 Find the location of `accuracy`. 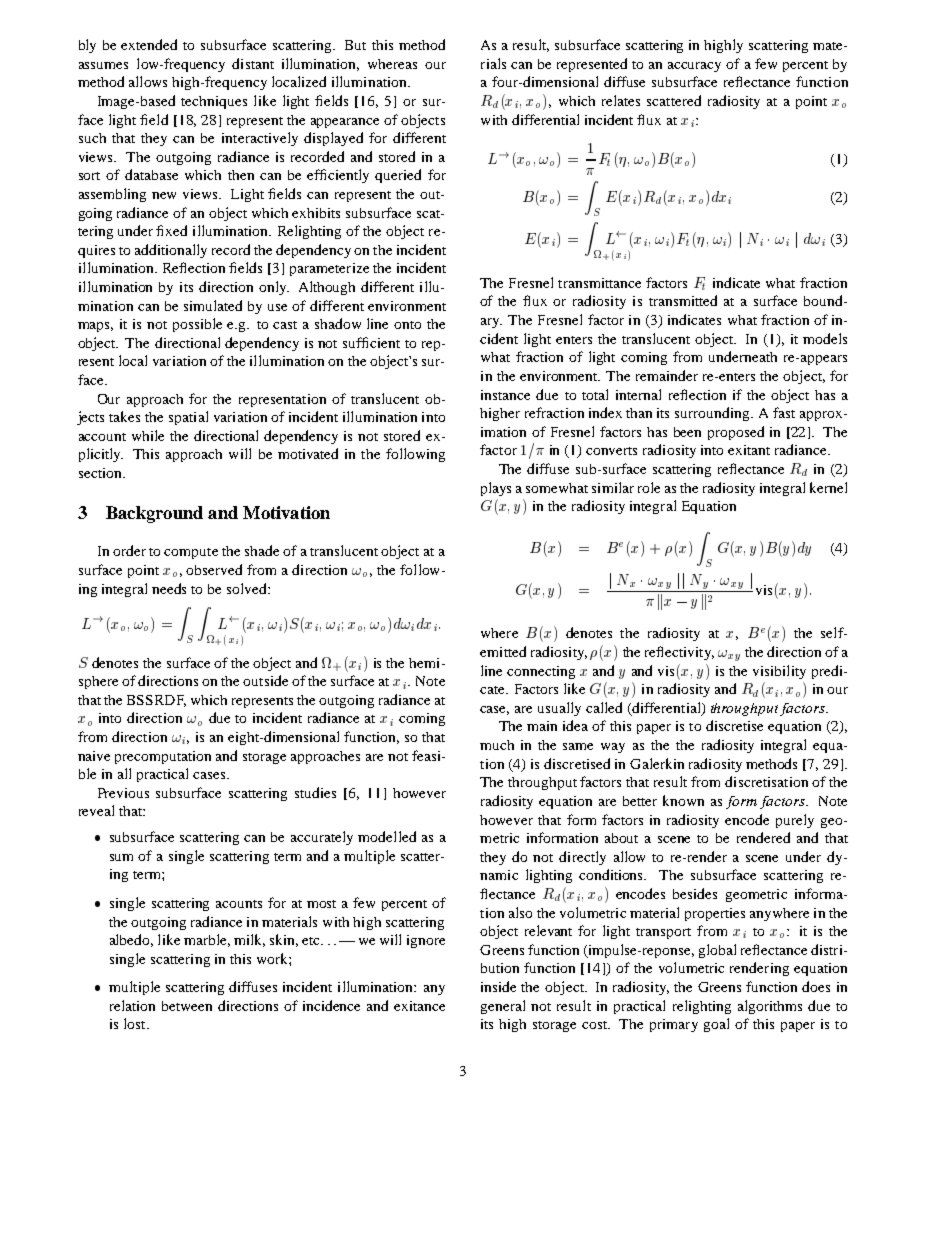

accuracy is located at coordinates (694, 67).
